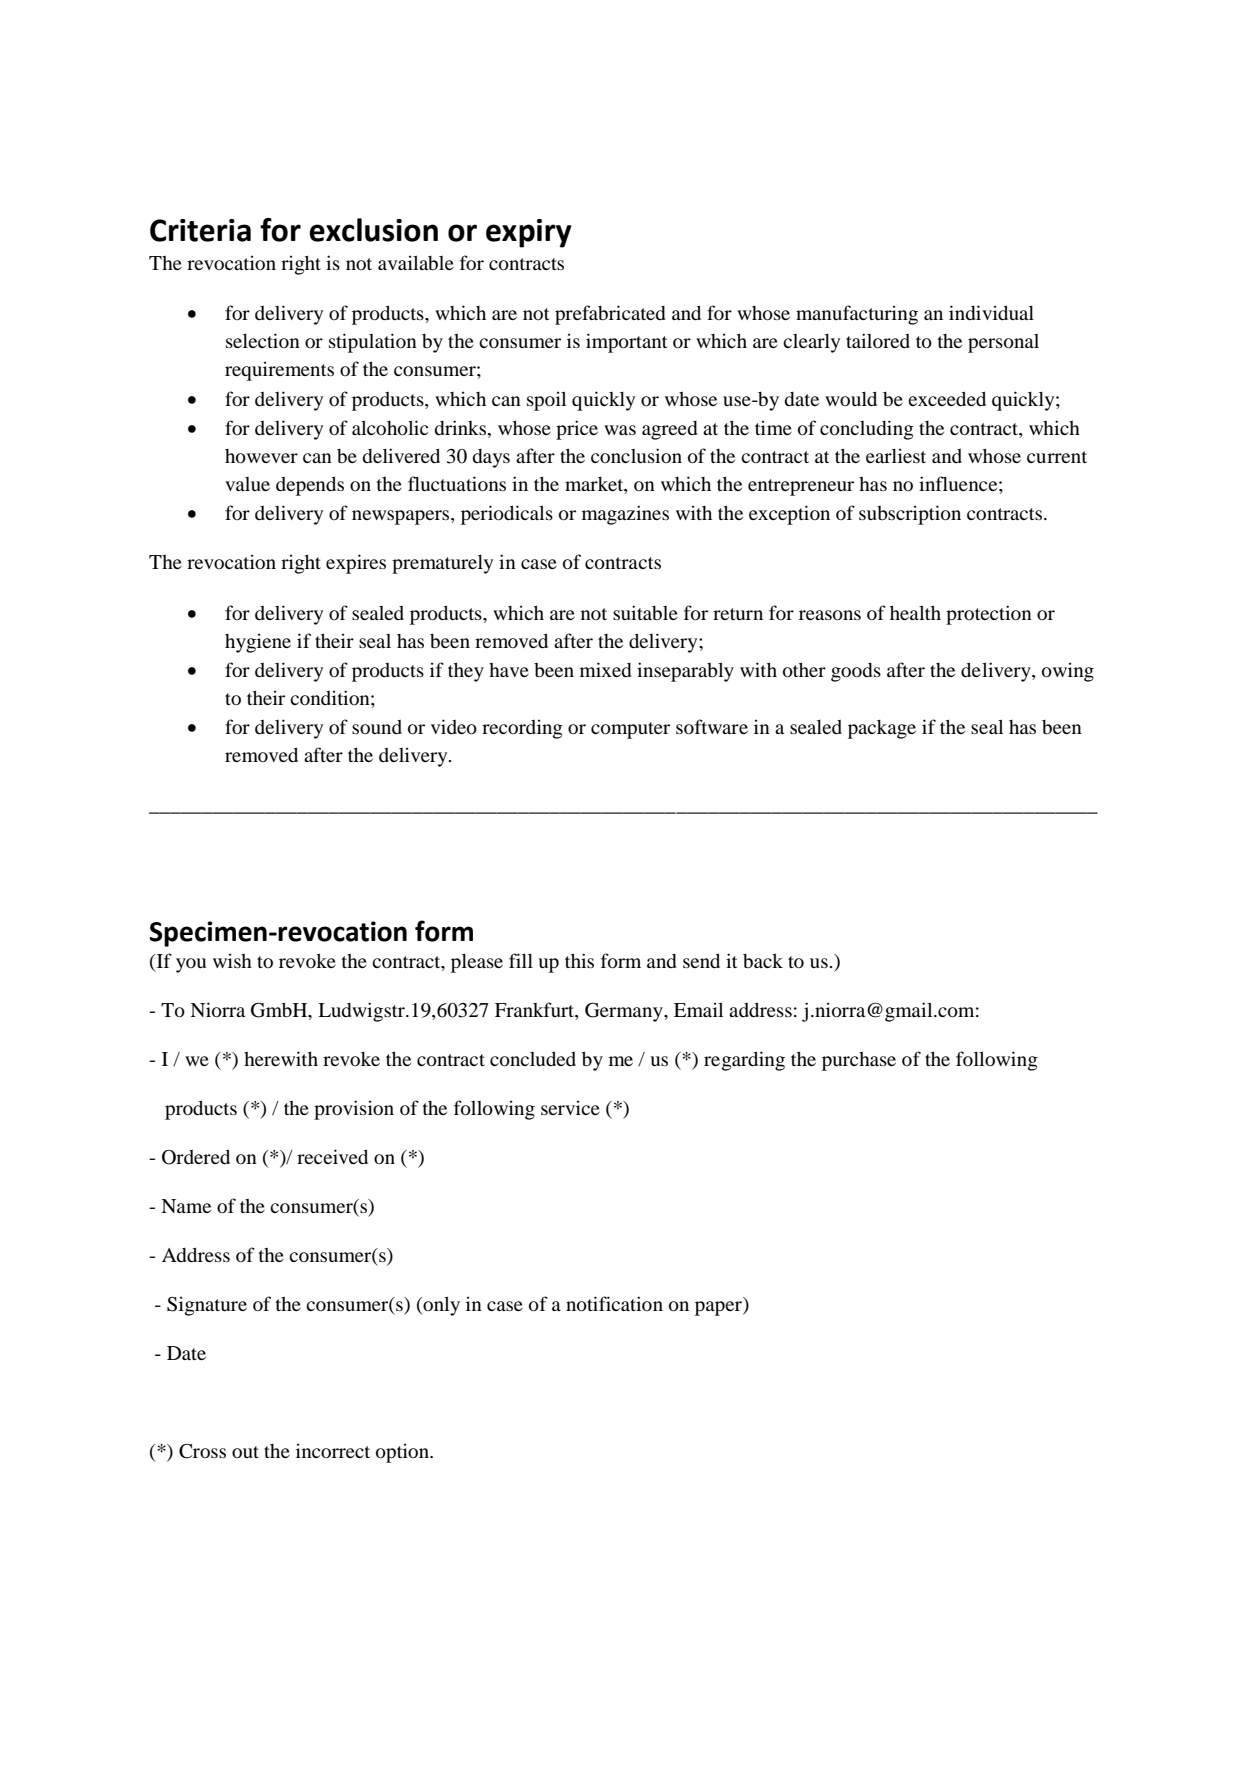 This document has width=1255, height=1775. I want to click on magazines, so click(625, 515).
